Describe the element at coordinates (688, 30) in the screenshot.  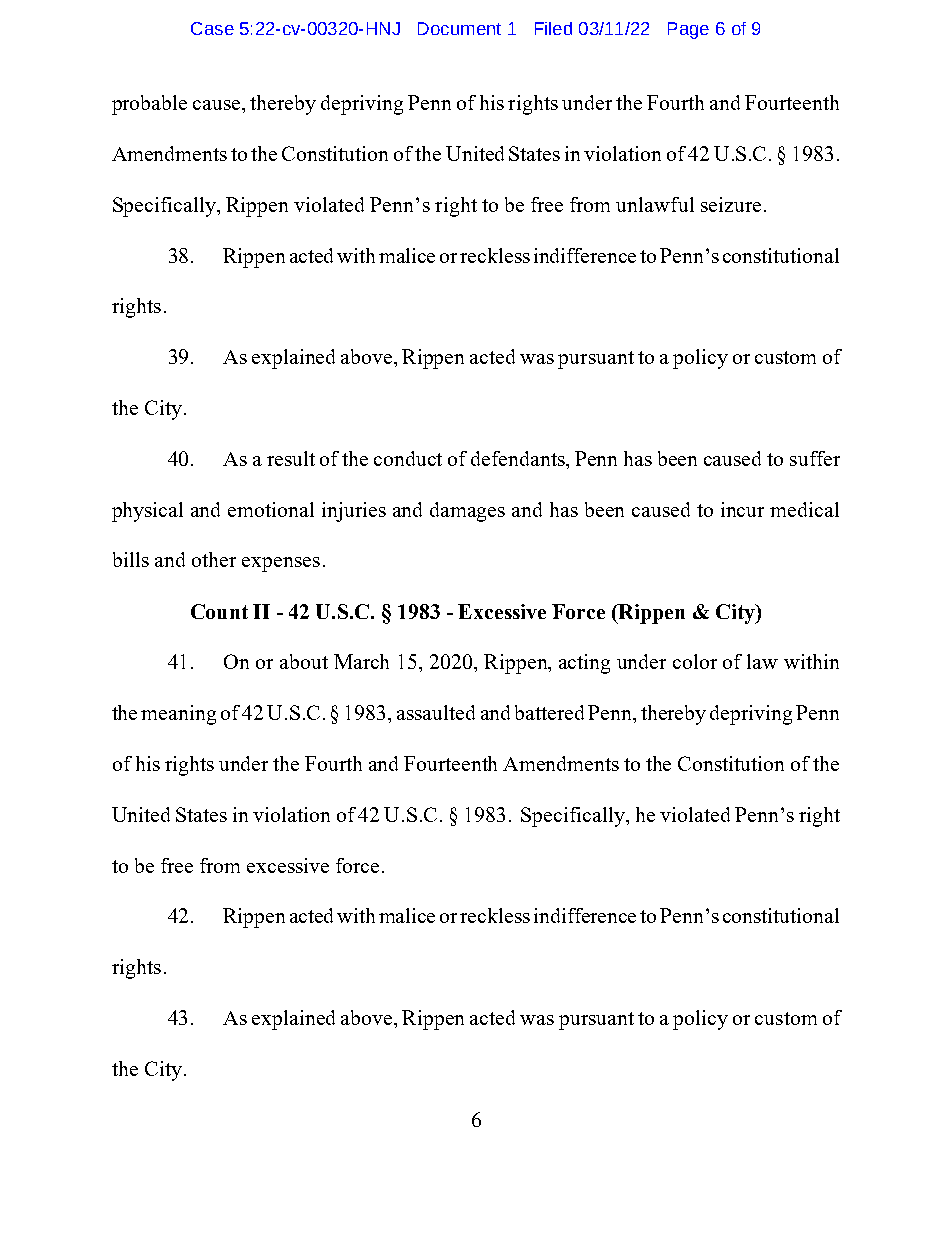
I see `Page` at that location.
